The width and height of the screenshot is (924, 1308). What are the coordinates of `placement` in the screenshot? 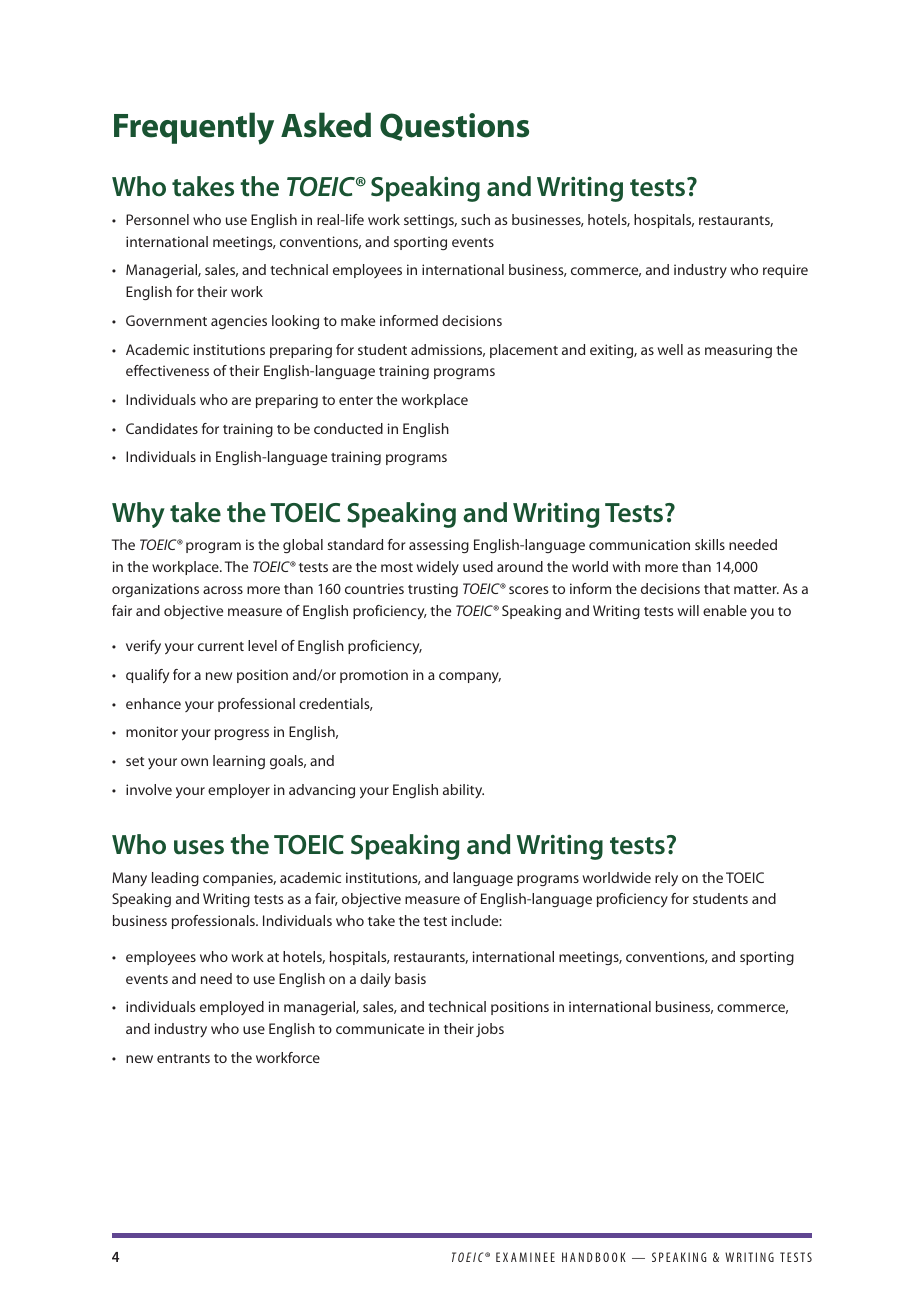 It's located at (524, 351).
